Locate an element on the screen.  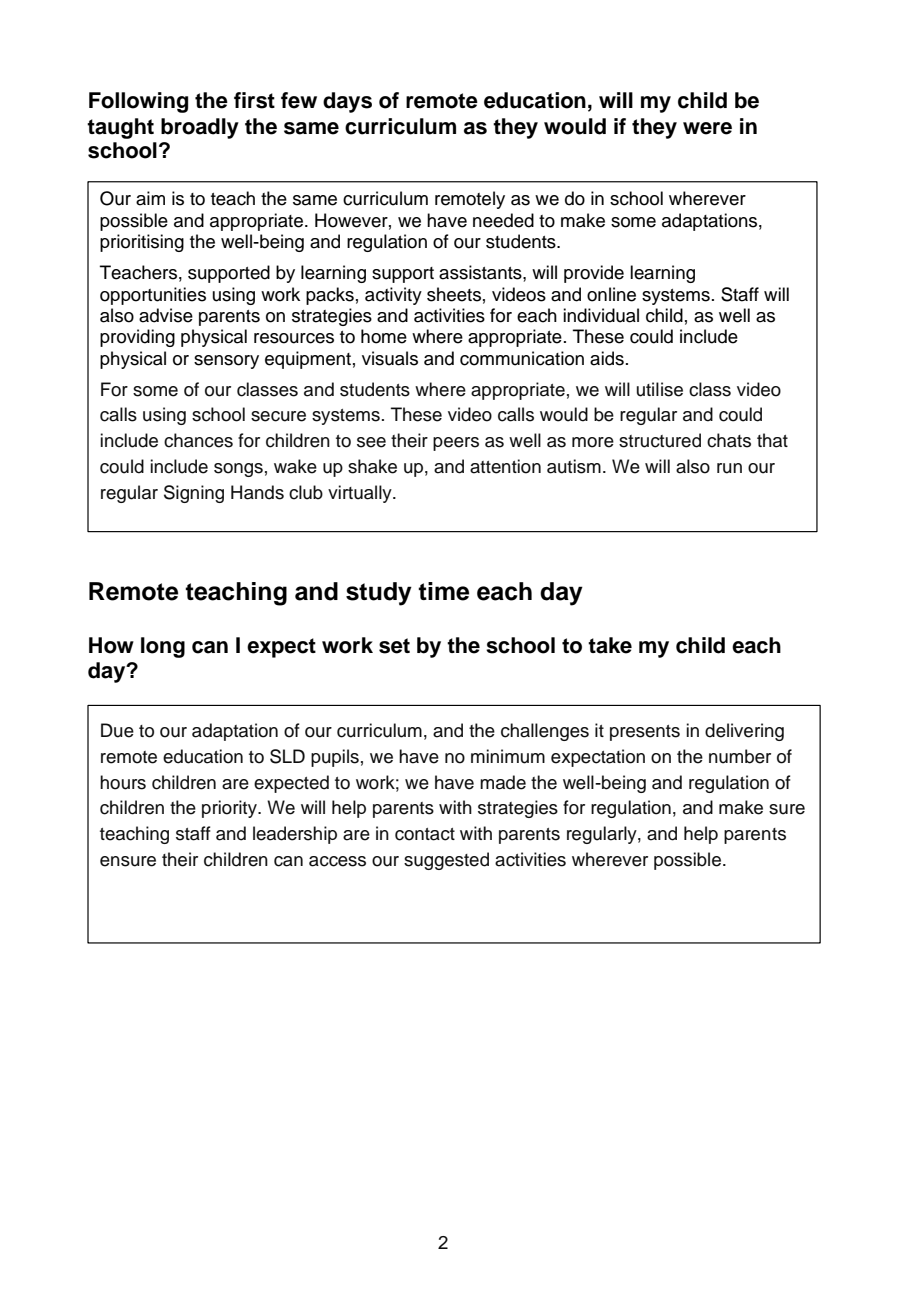
broadly is located at coordinates (200, 128).
